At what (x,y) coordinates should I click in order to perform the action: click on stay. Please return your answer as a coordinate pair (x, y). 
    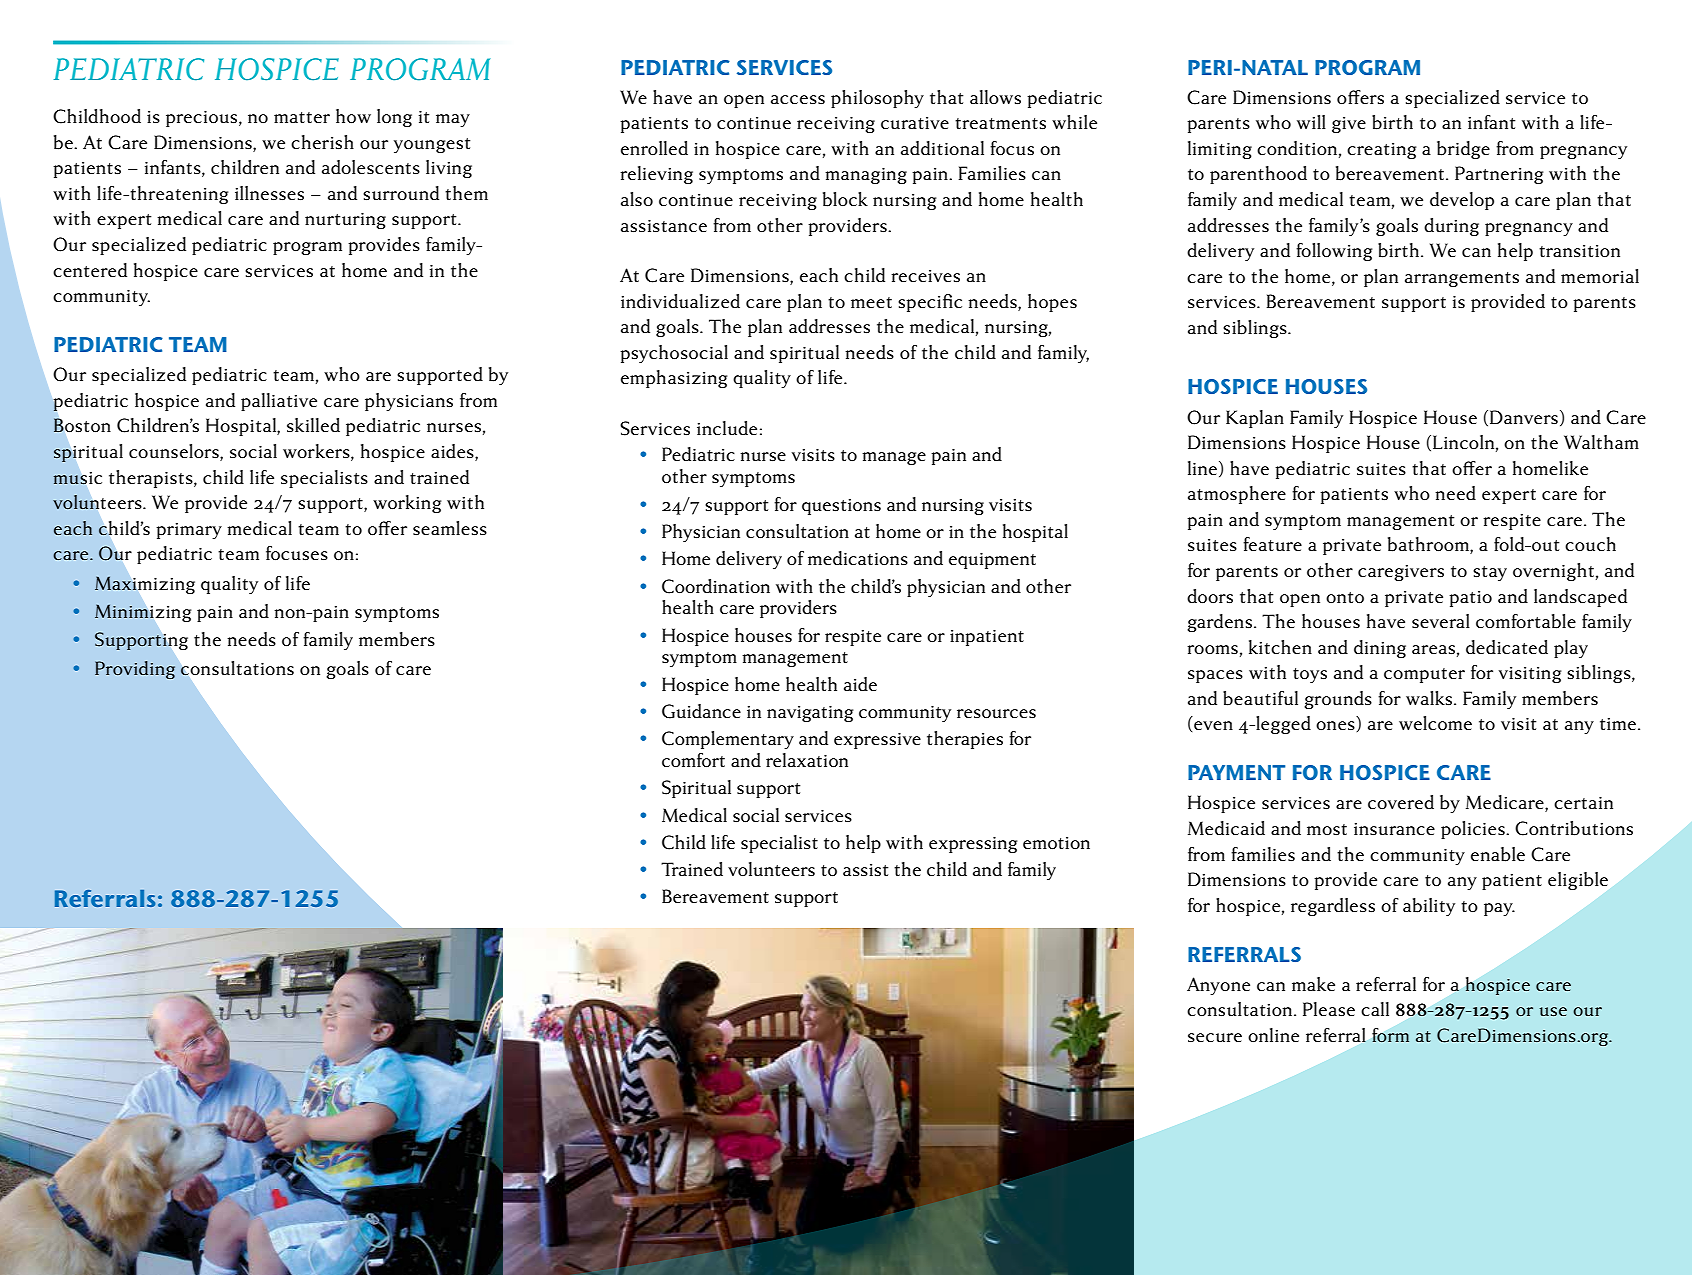
    Looking at the image, I should click on (1490, 573).
